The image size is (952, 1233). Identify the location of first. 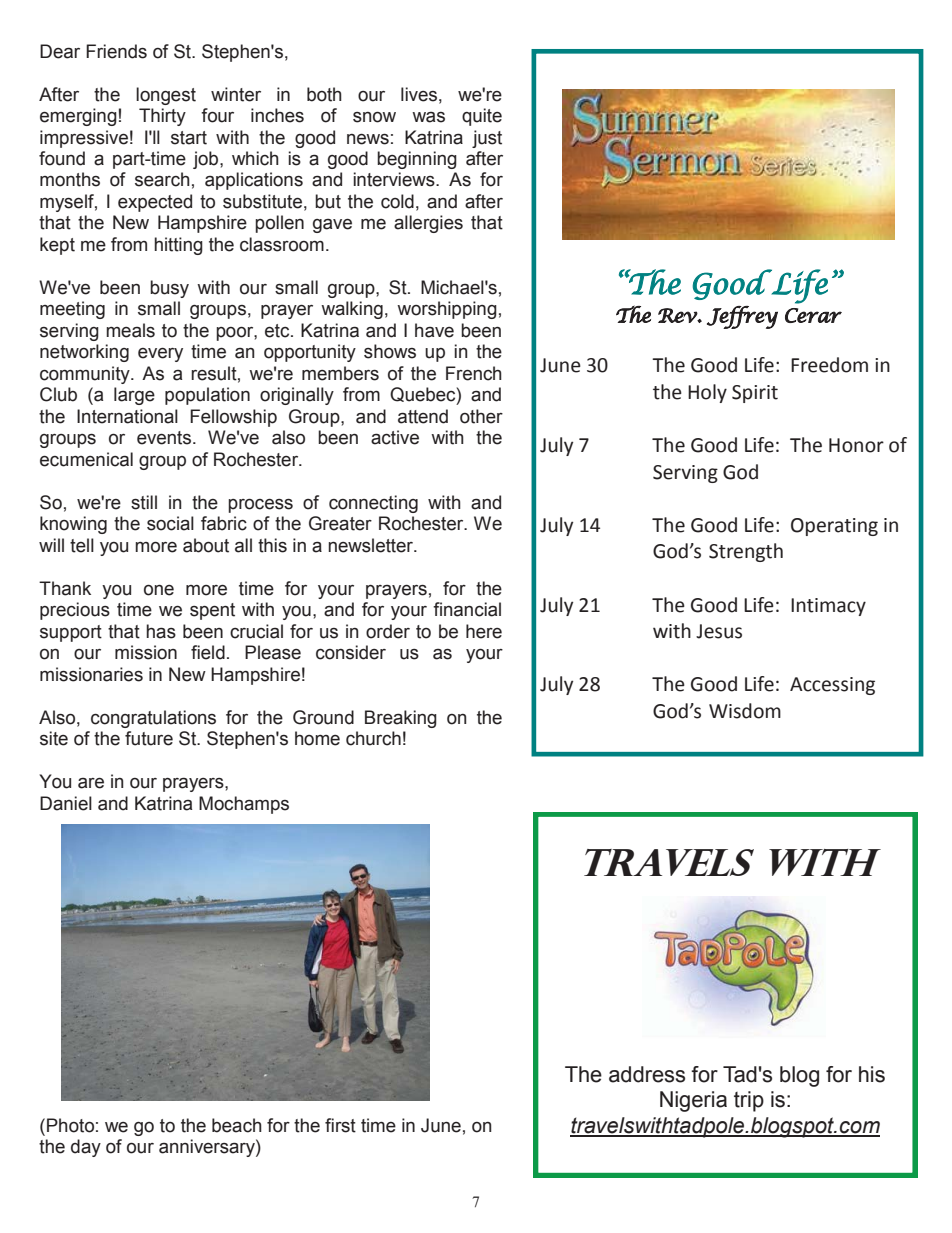
(340, 1125).
